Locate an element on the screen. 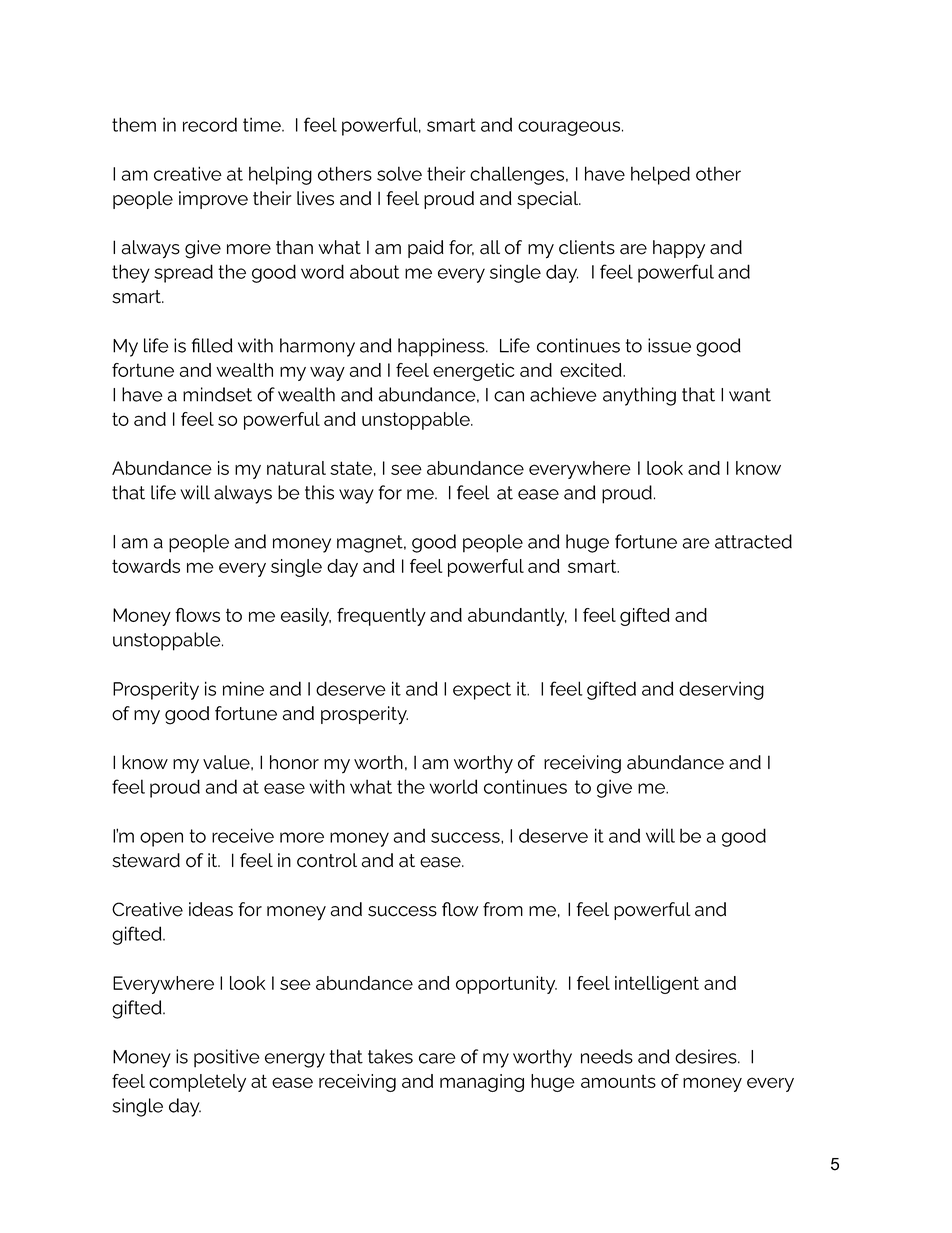 This screenshot has width=952, height=1233. solve is located at coordinates (399, 173).
